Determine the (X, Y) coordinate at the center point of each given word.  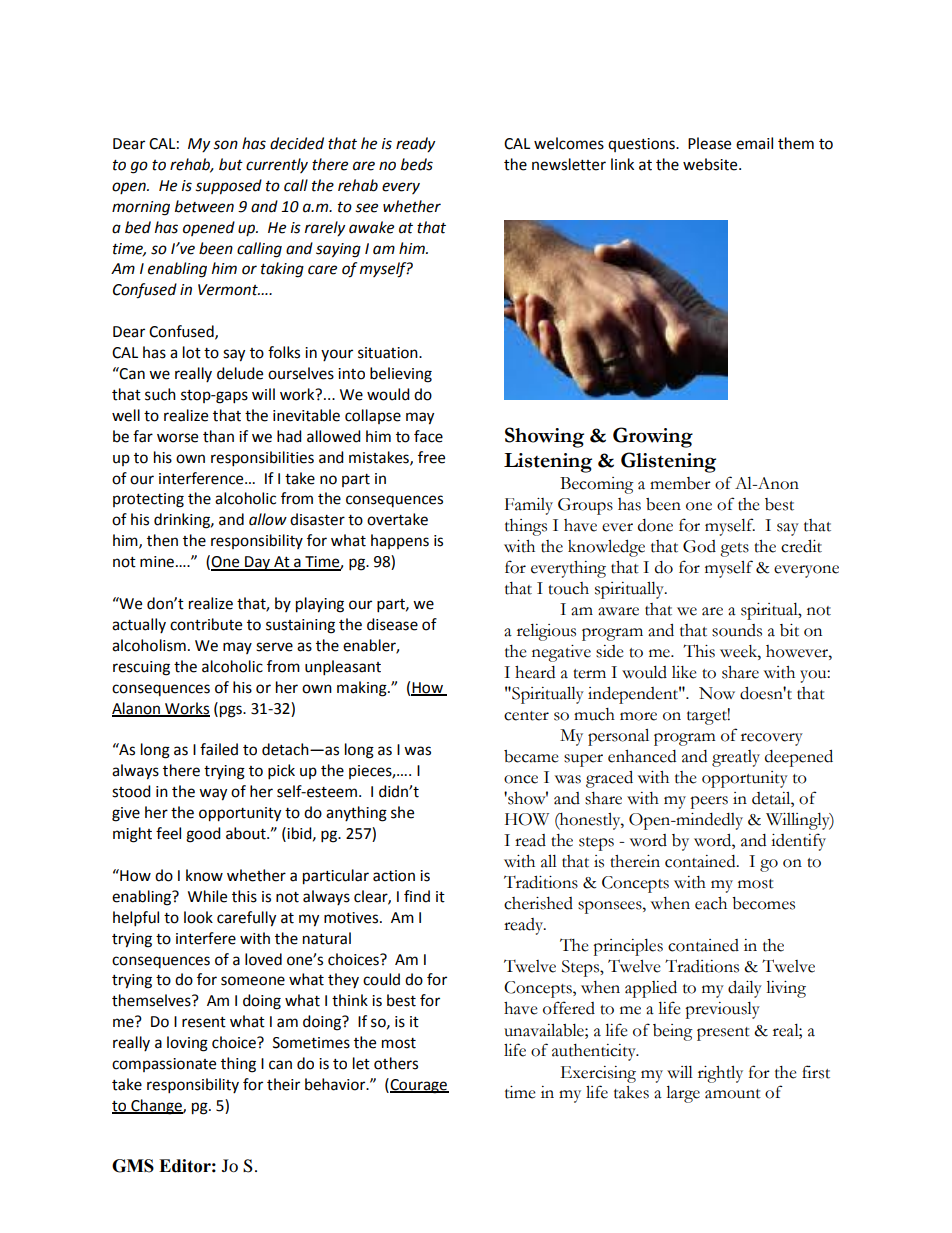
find (417, 896)
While (207, 896)
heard (535, 672)
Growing (653, 437)
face (428, 436)
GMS (133, 1166)
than (218, 436)
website (711, 164)
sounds (737, 630)
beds (417, 164)
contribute (206, 624)
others (396, 1063)
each (711, 903)
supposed (229, 187)
